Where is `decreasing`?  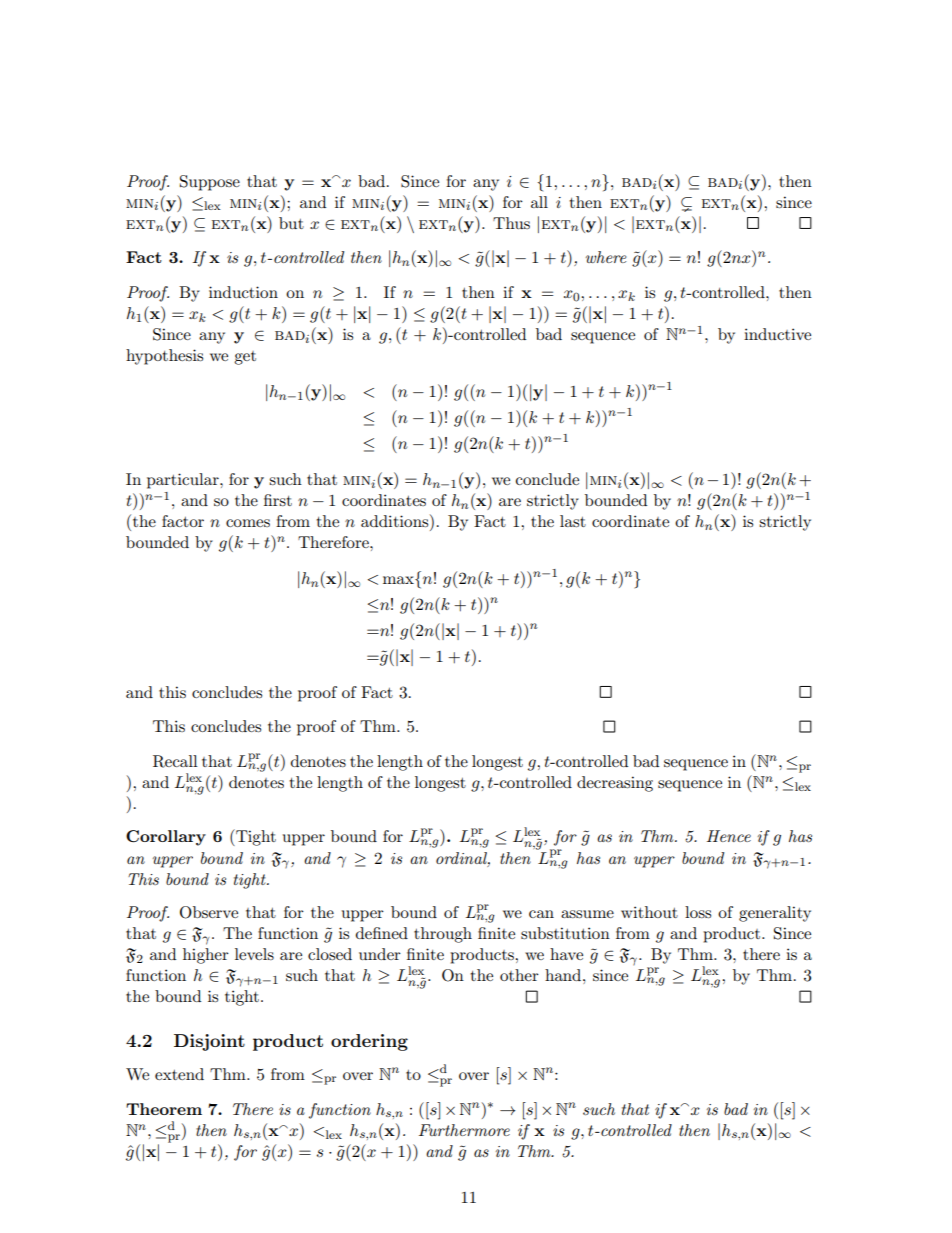
decreasing is located at coordinates (615, 784).
